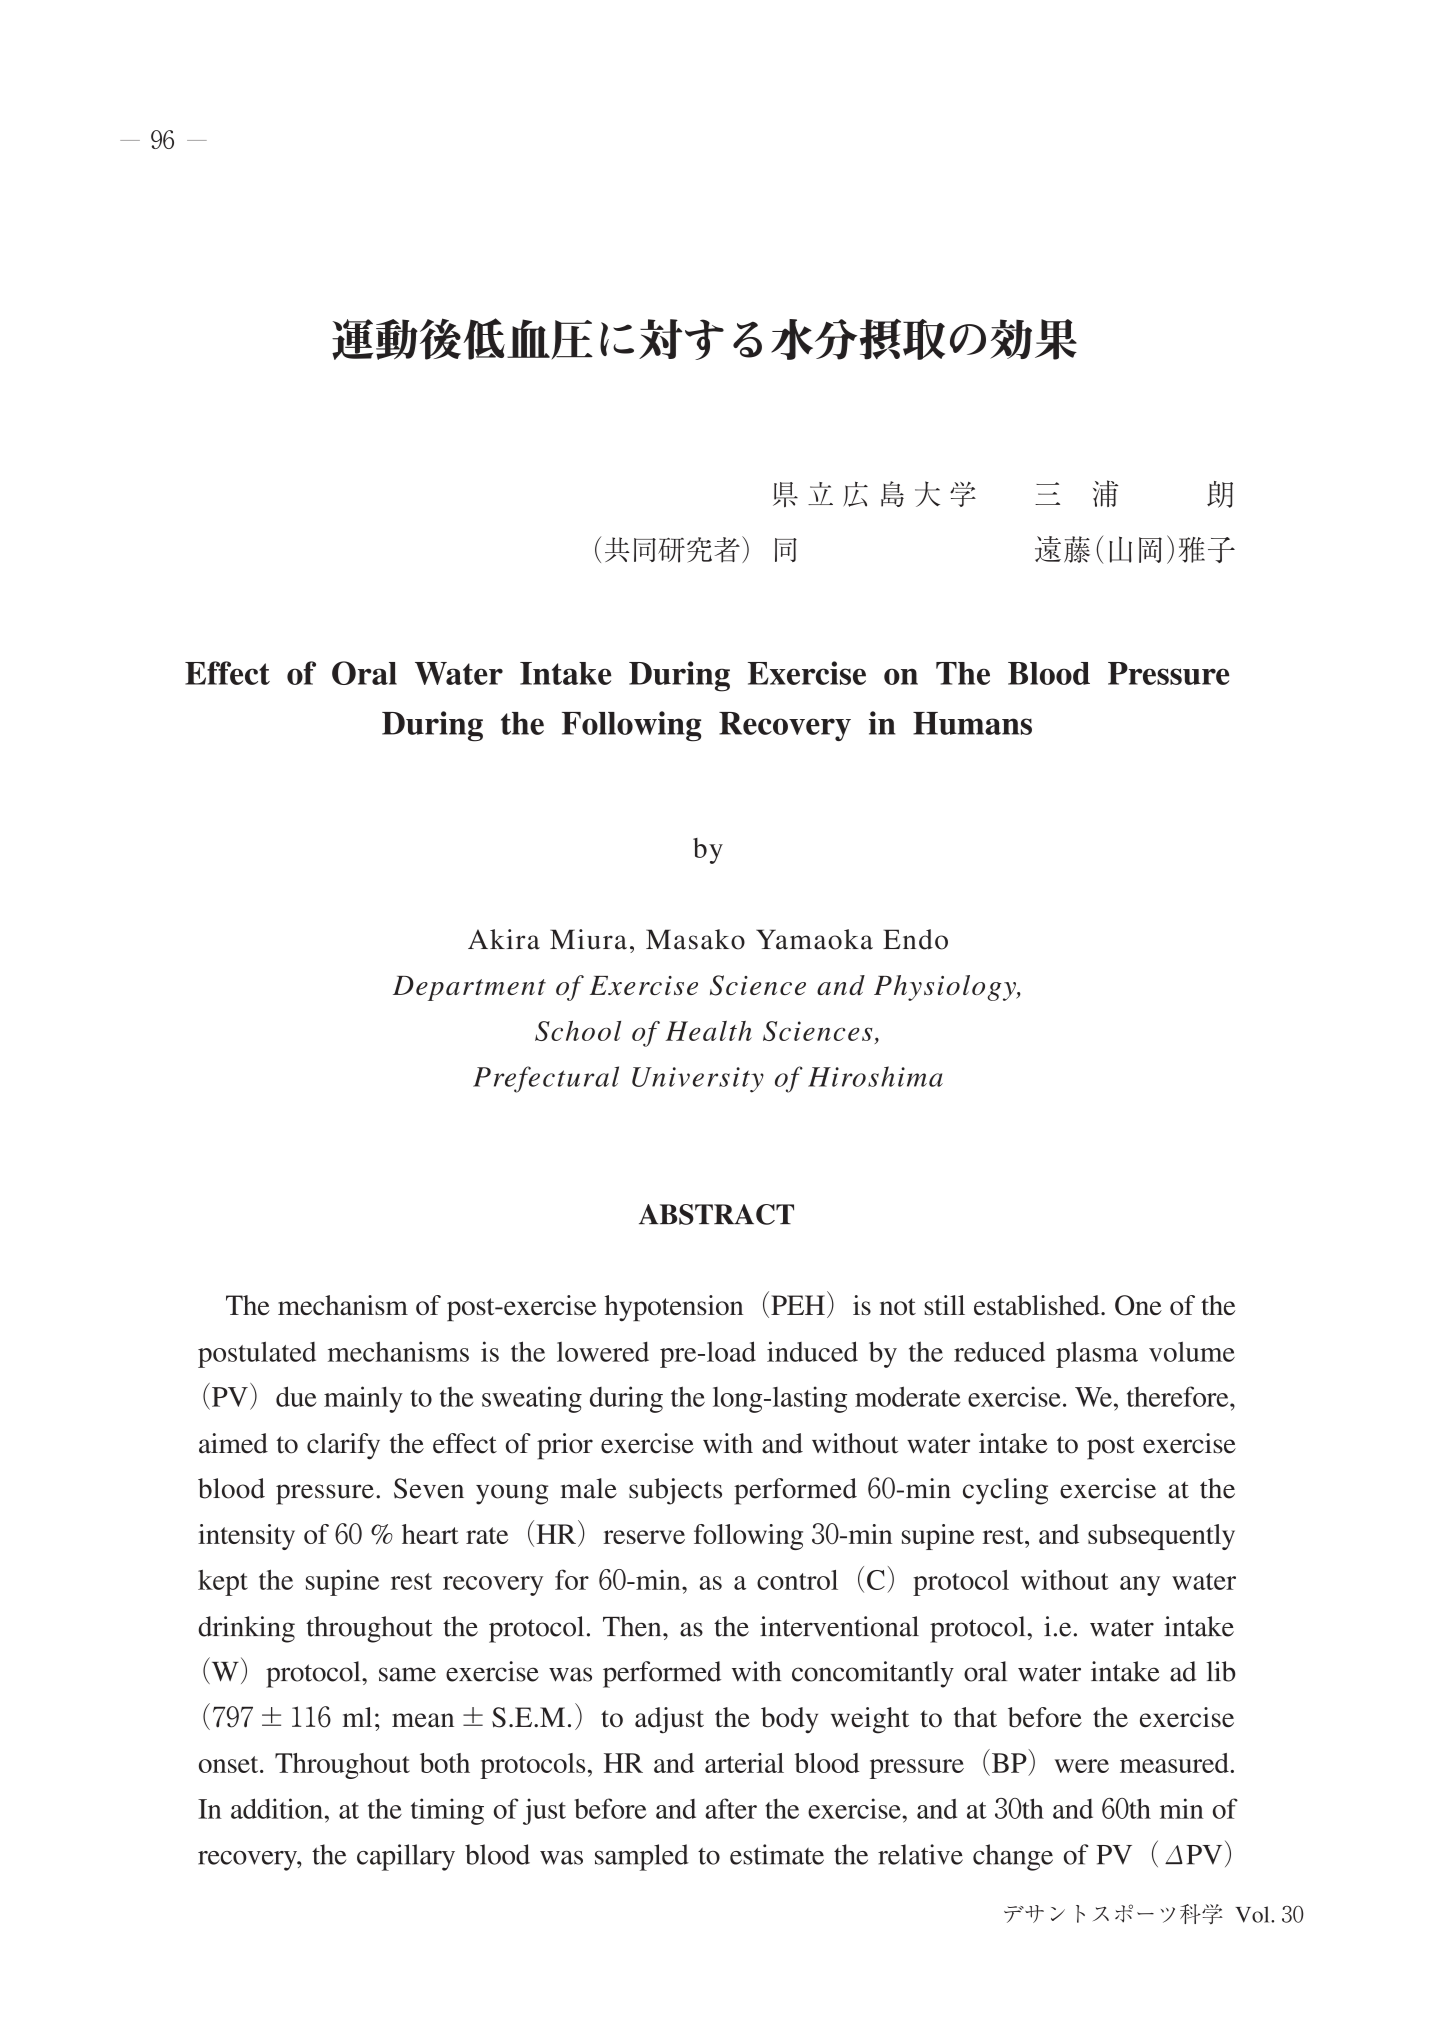 The height and width of the screenshot is (2021, 1431). I want to click on Akira, so click(504, 939).
